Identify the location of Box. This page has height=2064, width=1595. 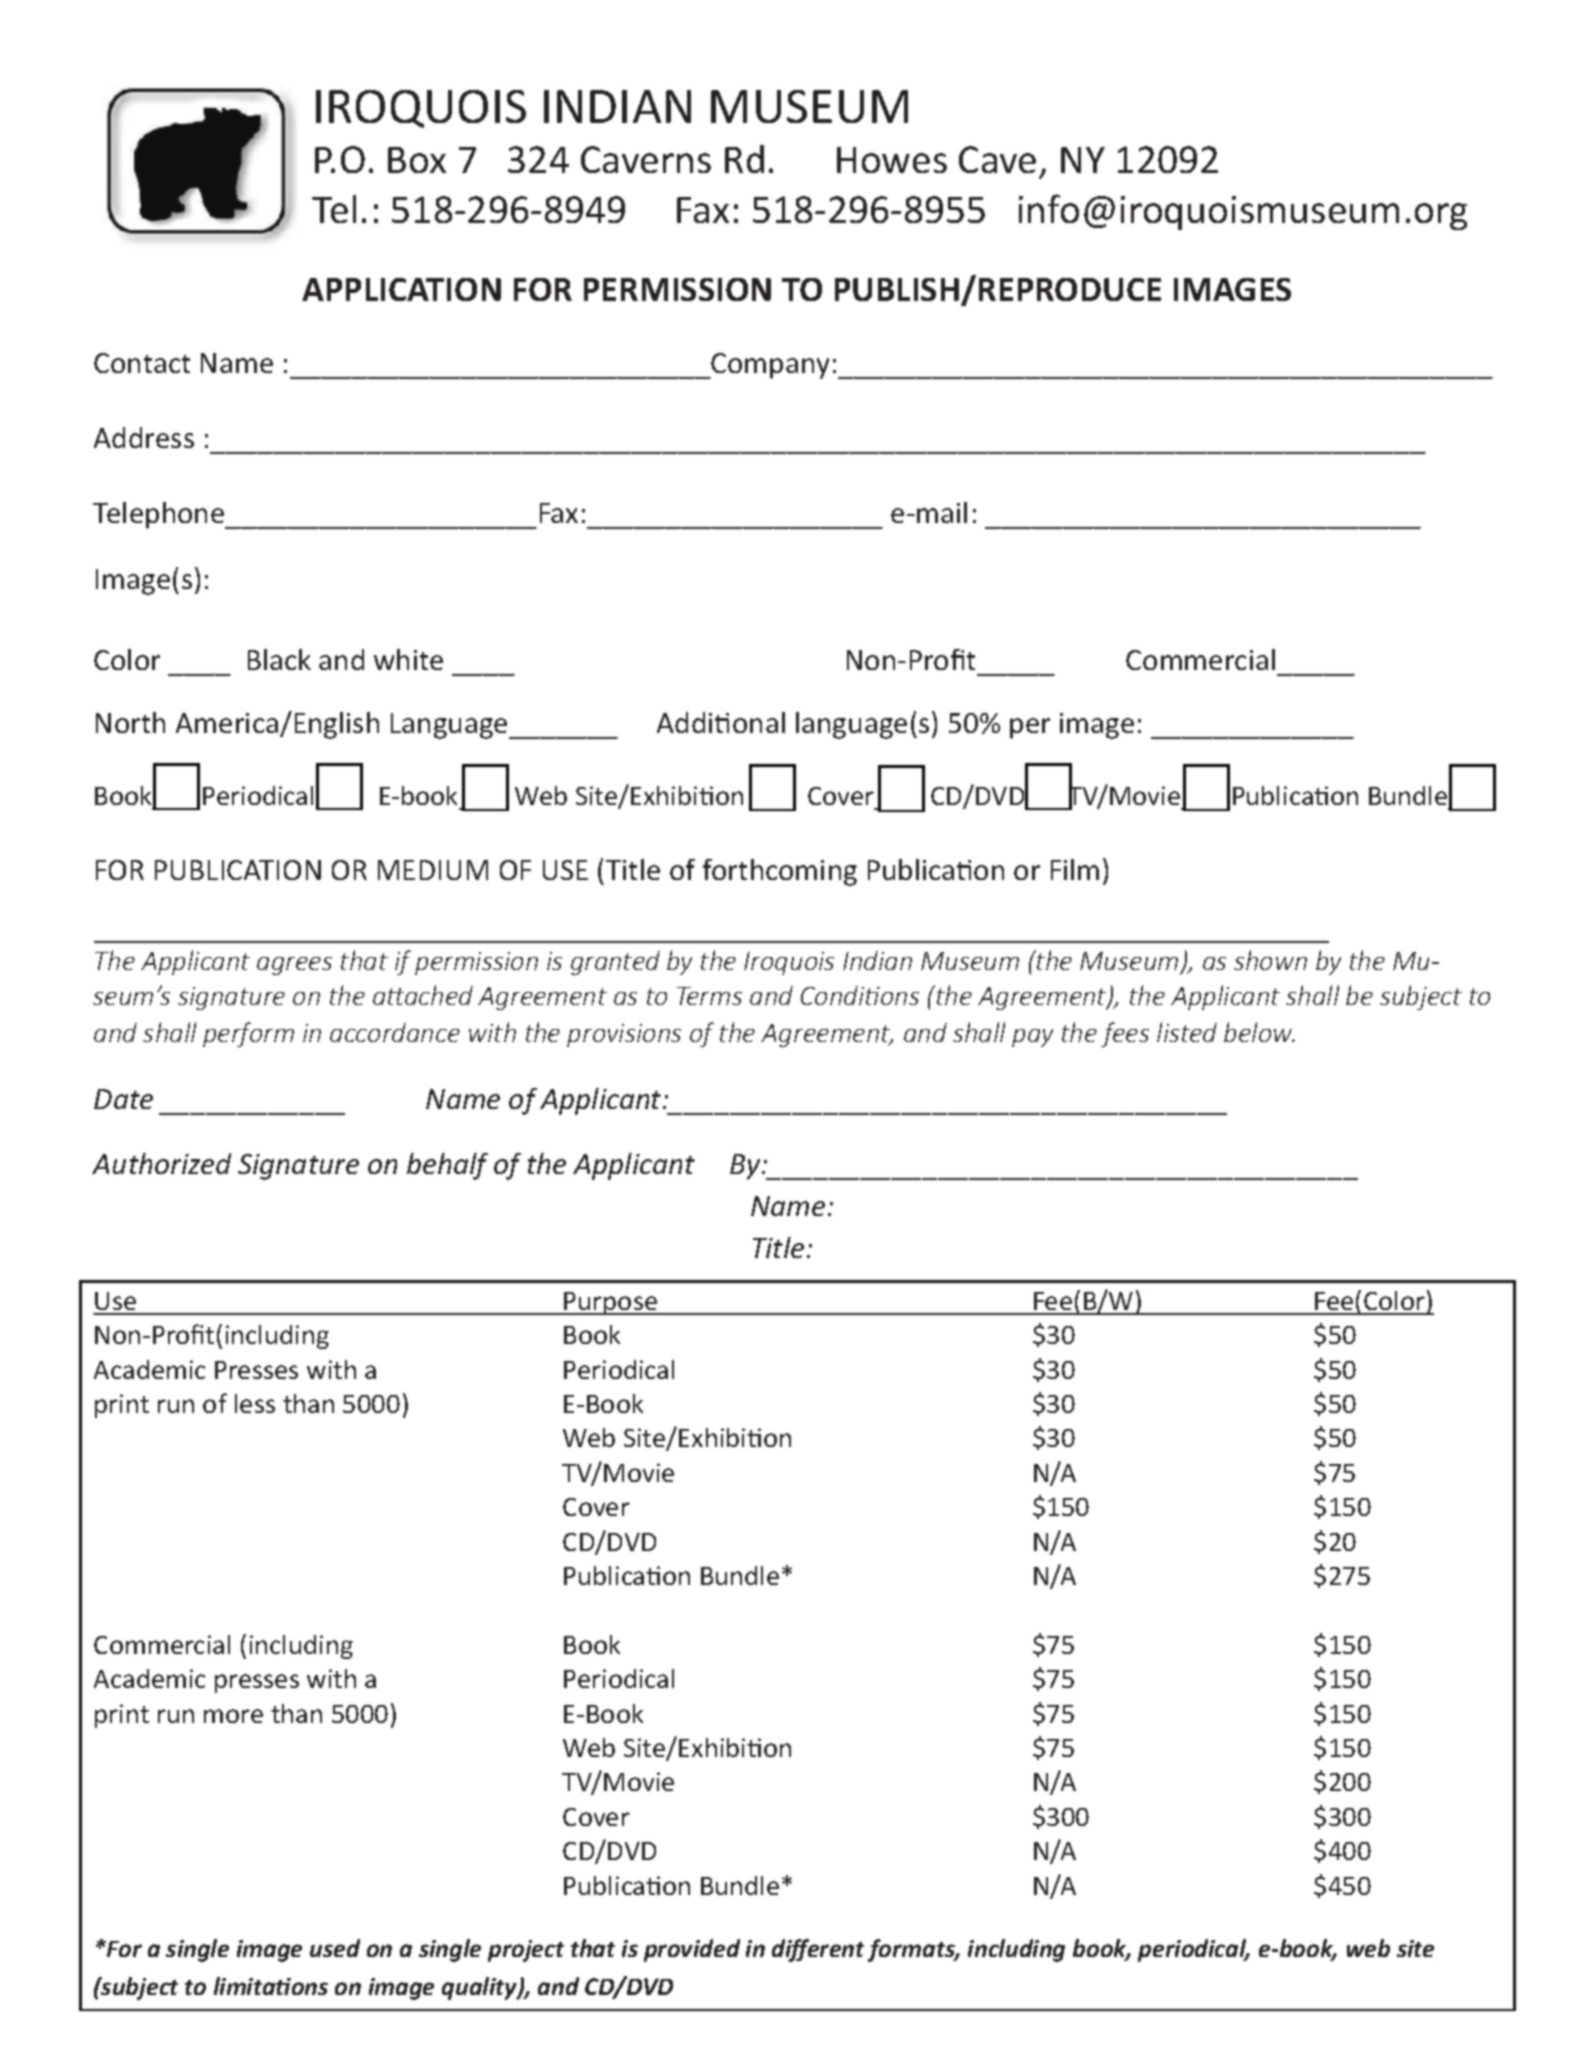
(417, 160).
